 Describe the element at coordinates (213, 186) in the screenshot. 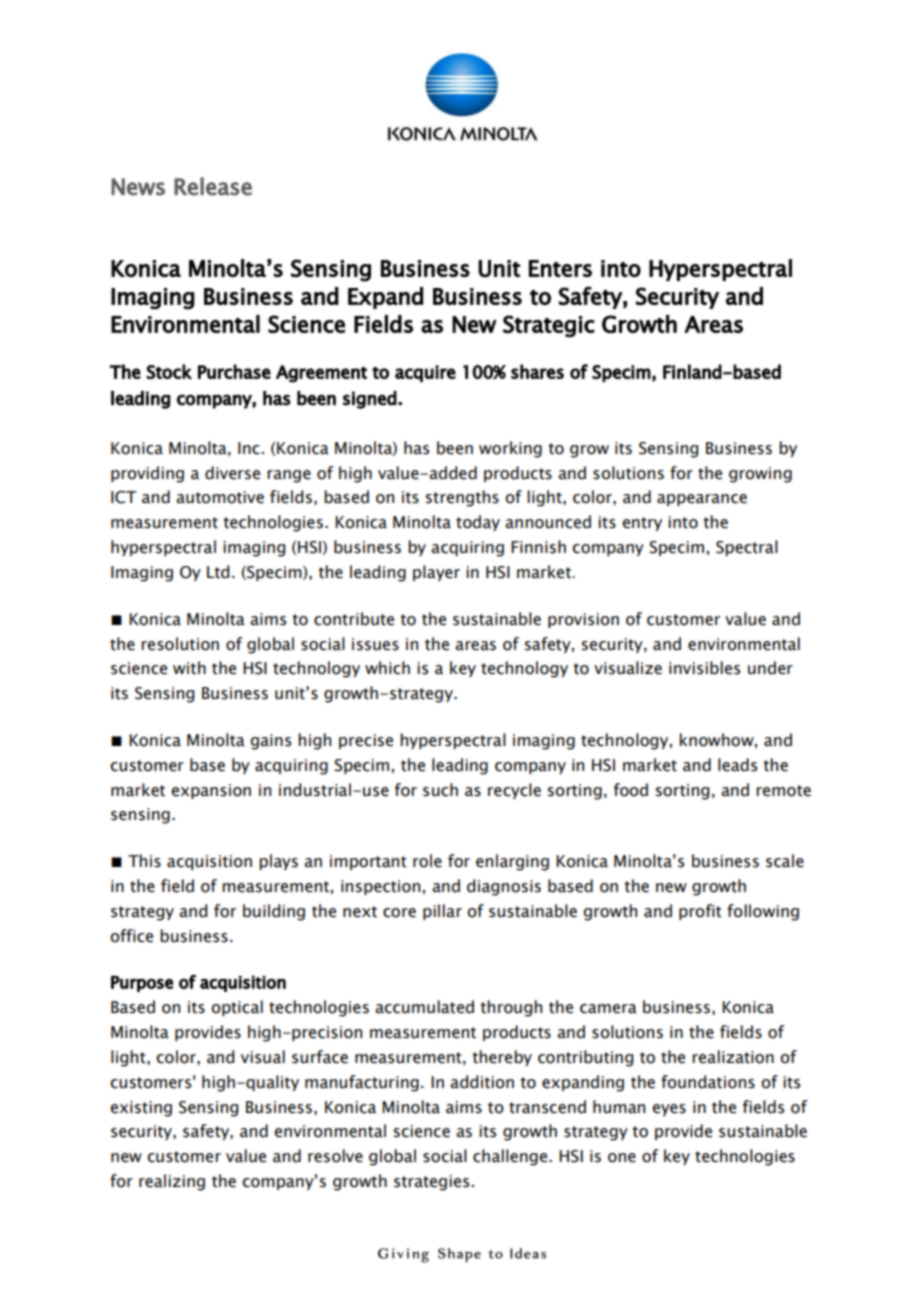

I see `Release` at that location.
